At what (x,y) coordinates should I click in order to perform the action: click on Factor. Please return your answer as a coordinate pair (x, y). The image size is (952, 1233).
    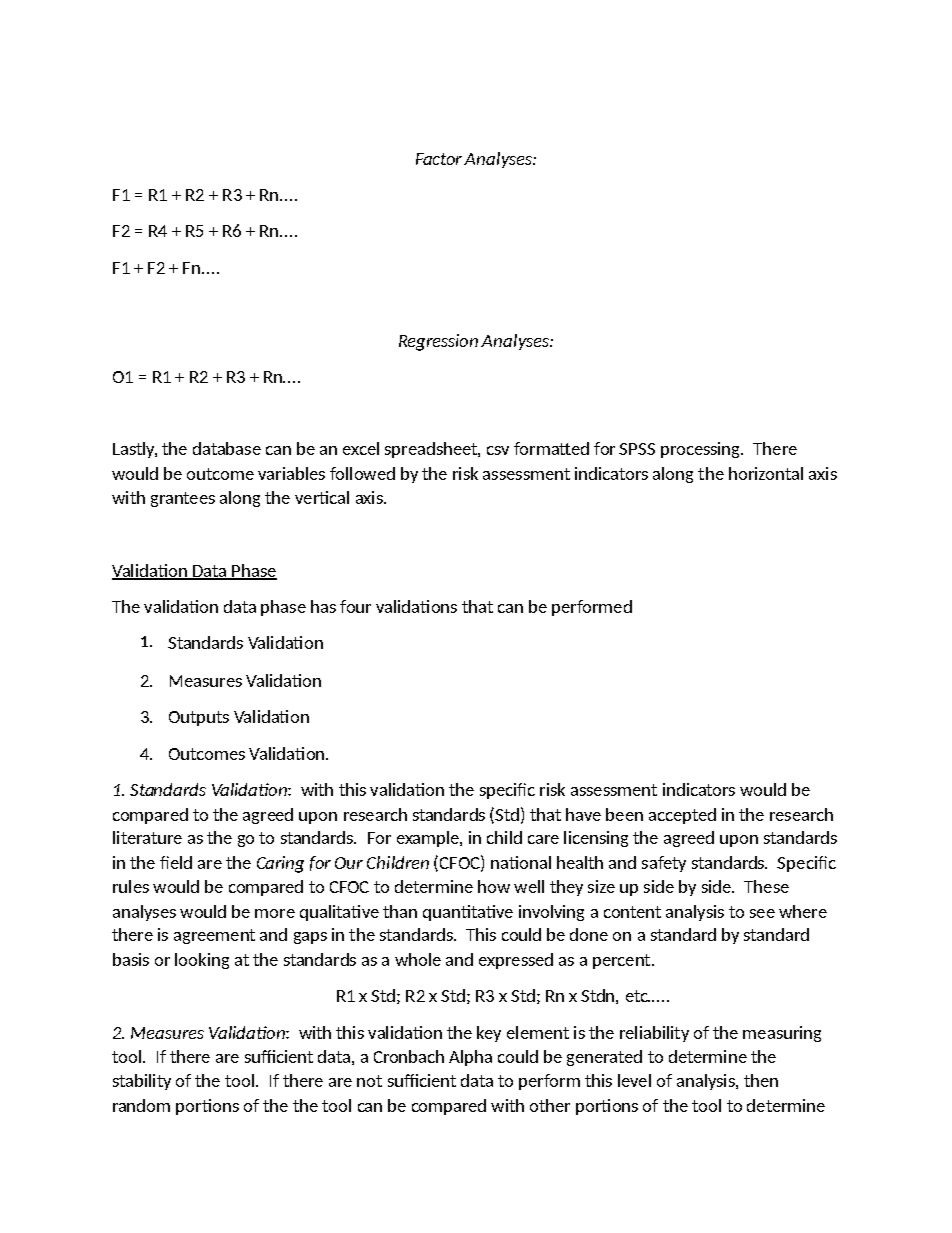
    Looking at the image, I should click on (440, 159).
